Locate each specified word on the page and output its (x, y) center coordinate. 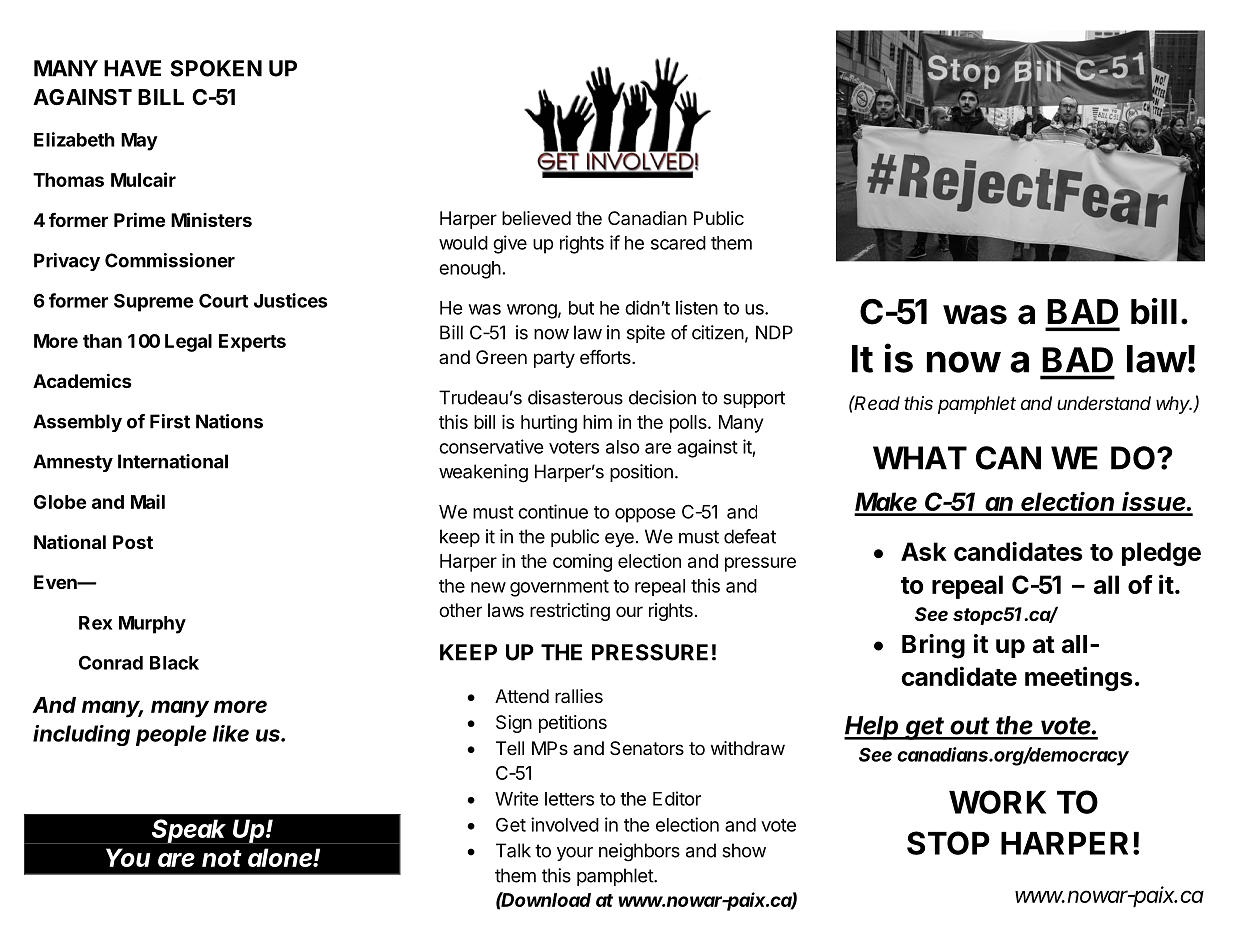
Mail (148, 501)
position (641, 473)
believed (536, 218)
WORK (997, 802)
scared (678, 243)
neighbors (639, 852)
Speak (190, 831)
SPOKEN (216, 68)
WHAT (920, 458)
